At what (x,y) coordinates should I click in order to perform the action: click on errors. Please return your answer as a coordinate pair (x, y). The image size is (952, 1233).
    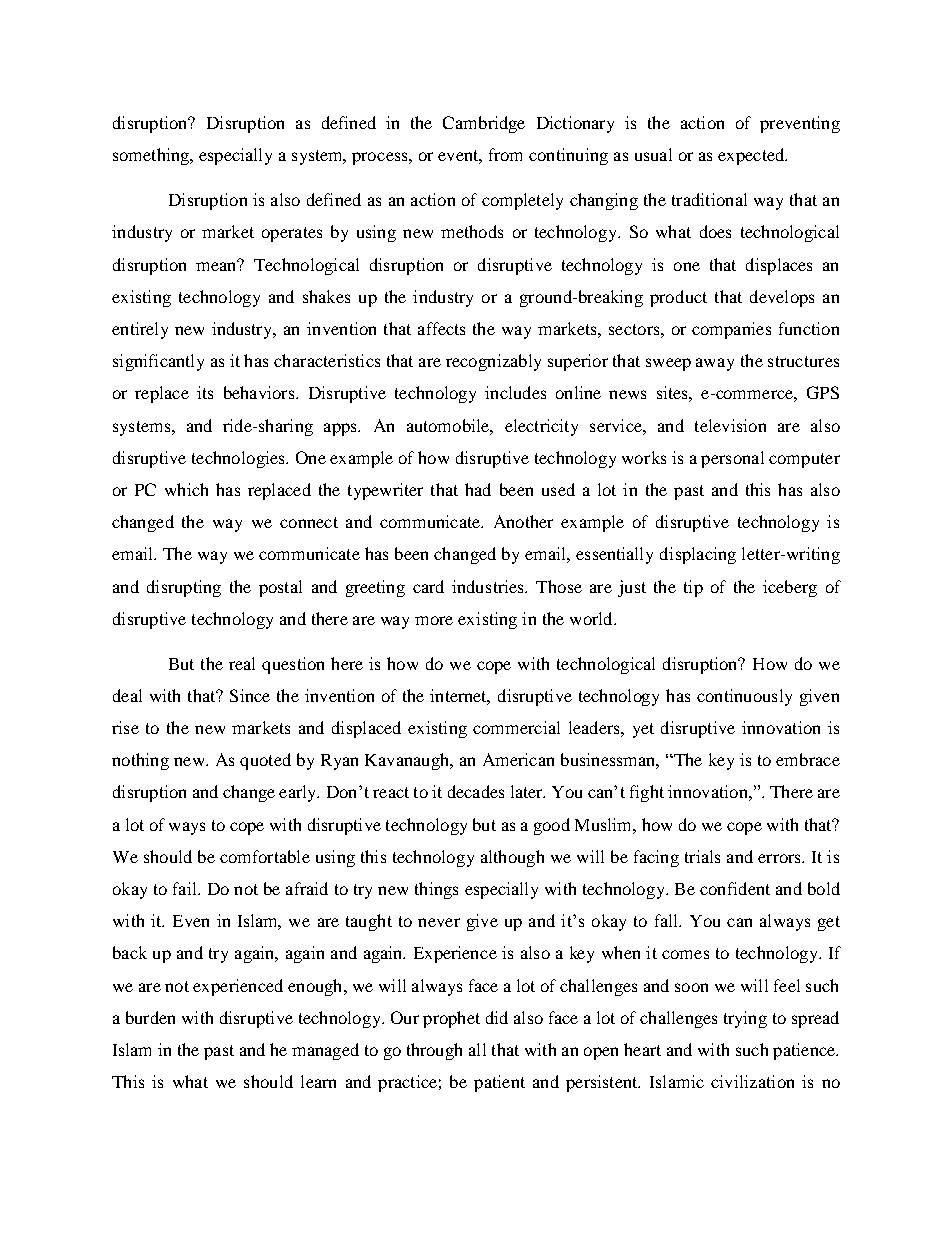
    Looking at the image, I should click on (780, 858).
